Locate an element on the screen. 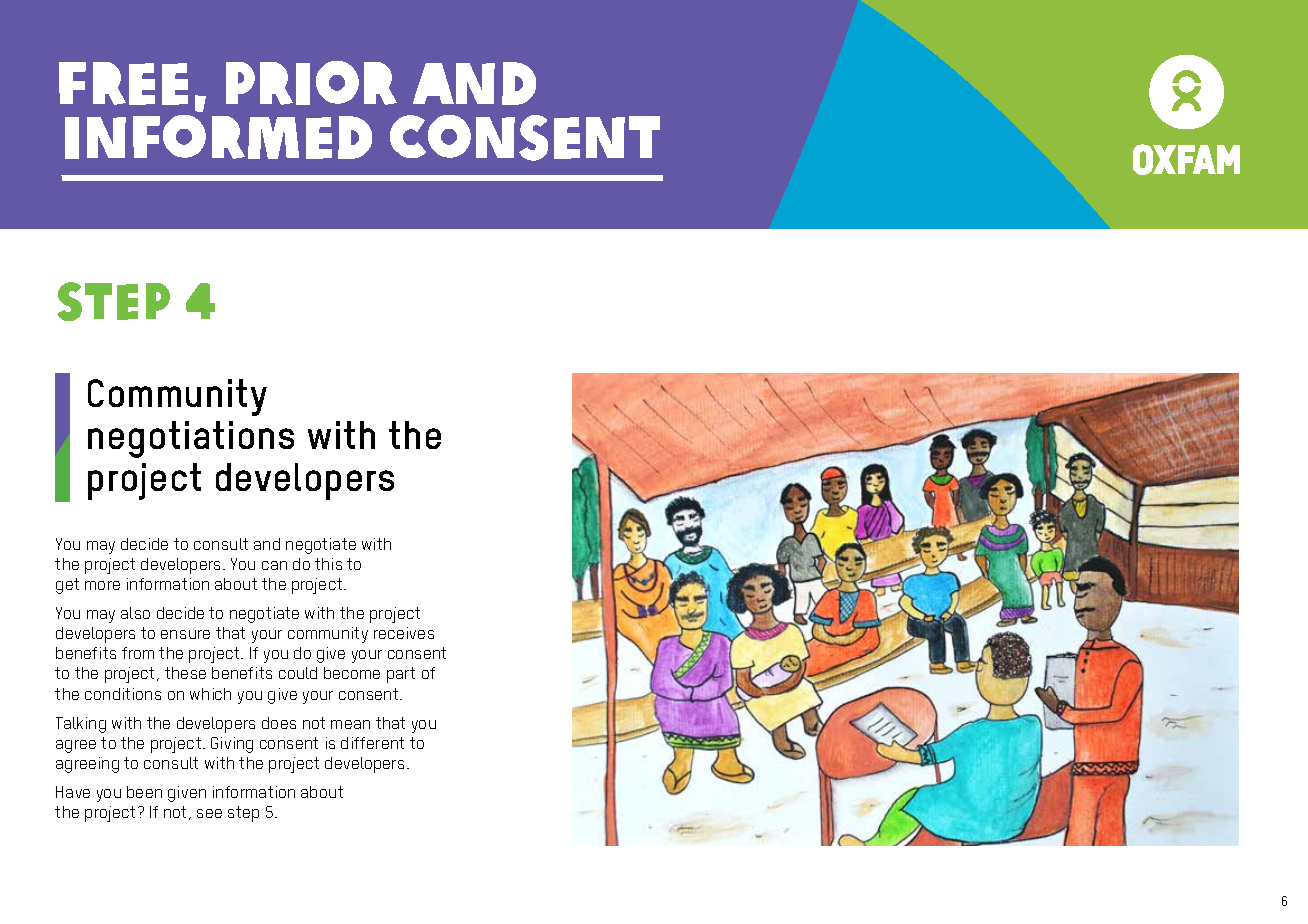 Image resolution: width=1308 pixels, height=924 pixels. can is located at coordinates (274, 565).
